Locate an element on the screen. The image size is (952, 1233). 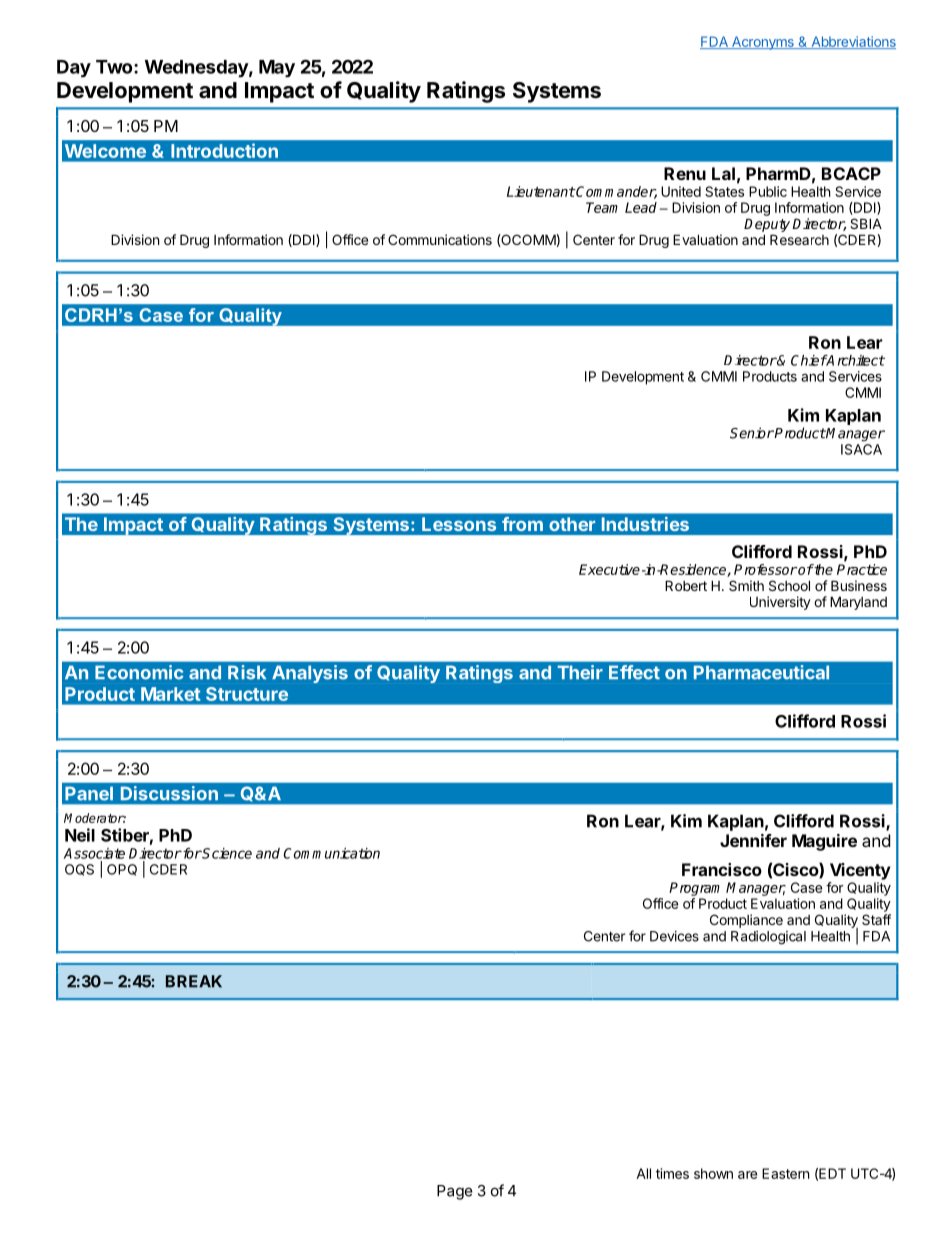
Compliance is located at coordinates (746, 921).
